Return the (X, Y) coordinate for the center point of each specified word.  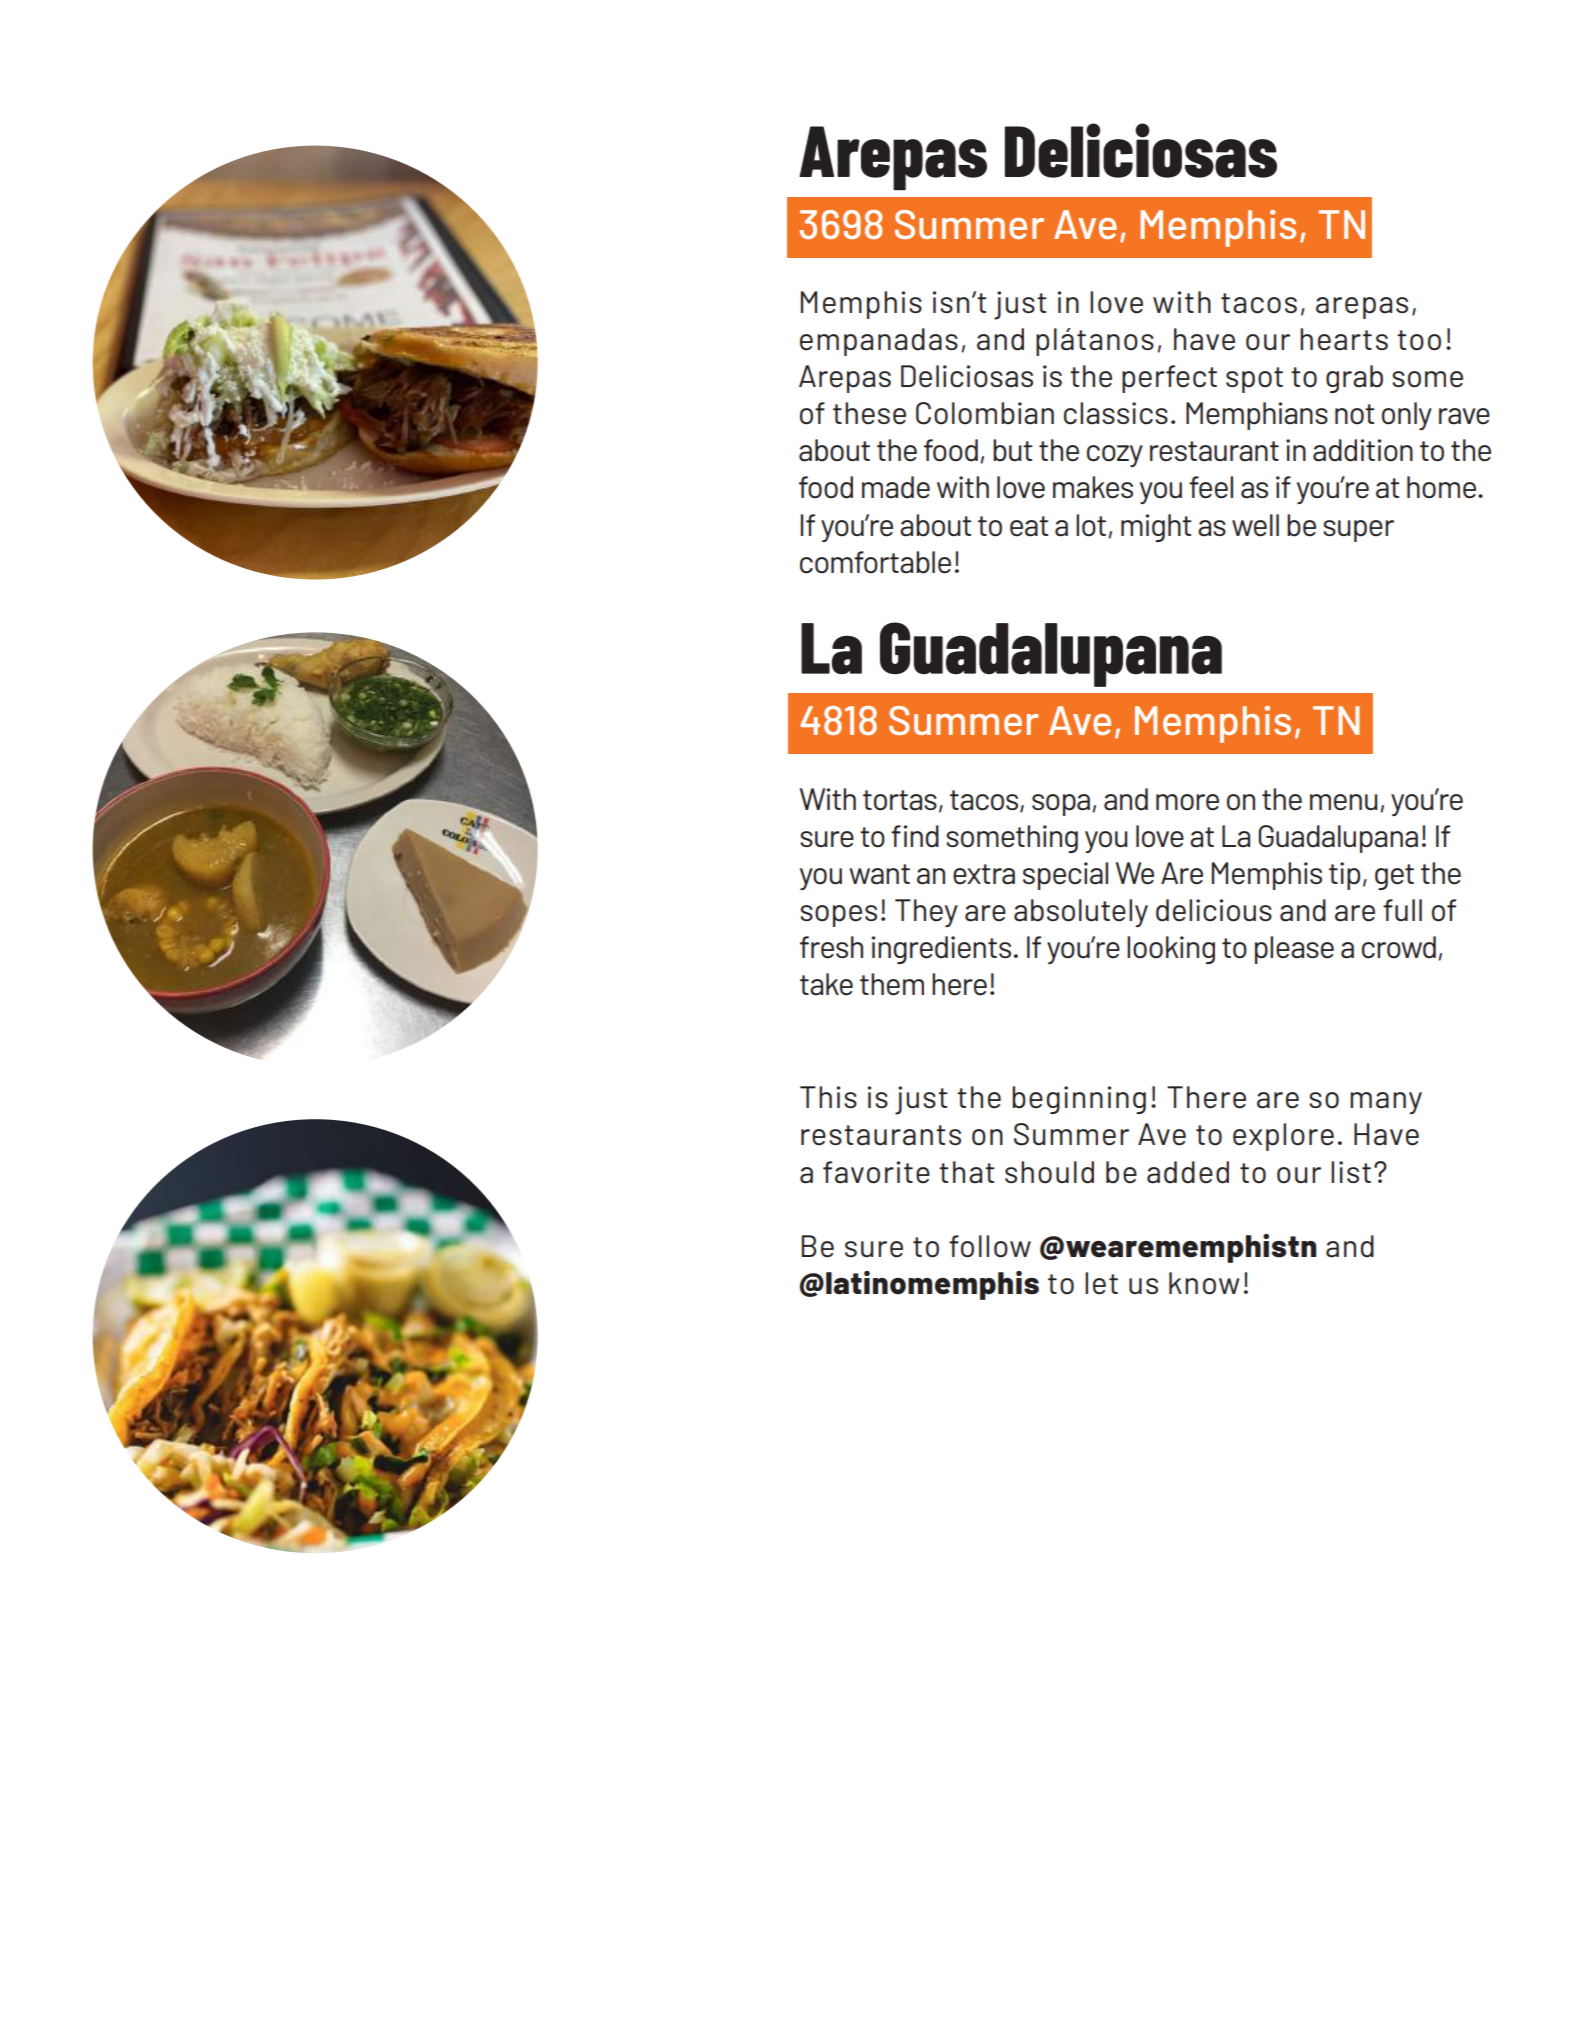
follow (990, 1246)
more (1187, 802)
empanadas (879, 342)
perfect (1169, 379)
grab (1354, 379)
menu (1344, 802)
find (915, 836)
